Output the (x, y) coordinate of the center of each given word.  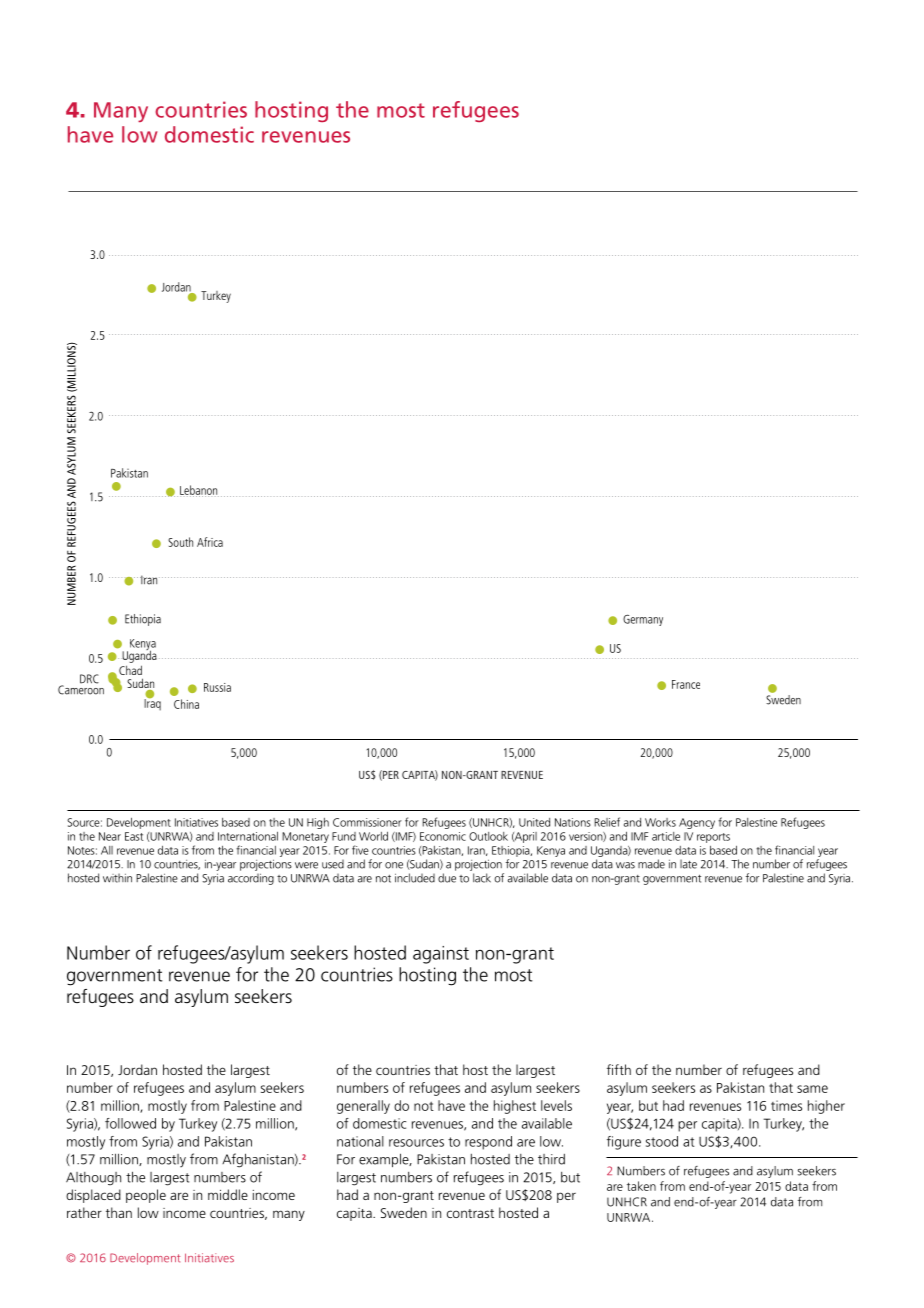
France (686, 684)
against (441, 955)
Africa (210, 542)
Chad (130, 670)
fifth (619, 1069)
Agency (697, 823)
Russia (217, 687)
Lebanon (199, 491)
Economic (443, 836)
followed (130, 1123)
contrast (470, 1213)
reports (713, 838)
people (146, 1196)
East (134, 836)
